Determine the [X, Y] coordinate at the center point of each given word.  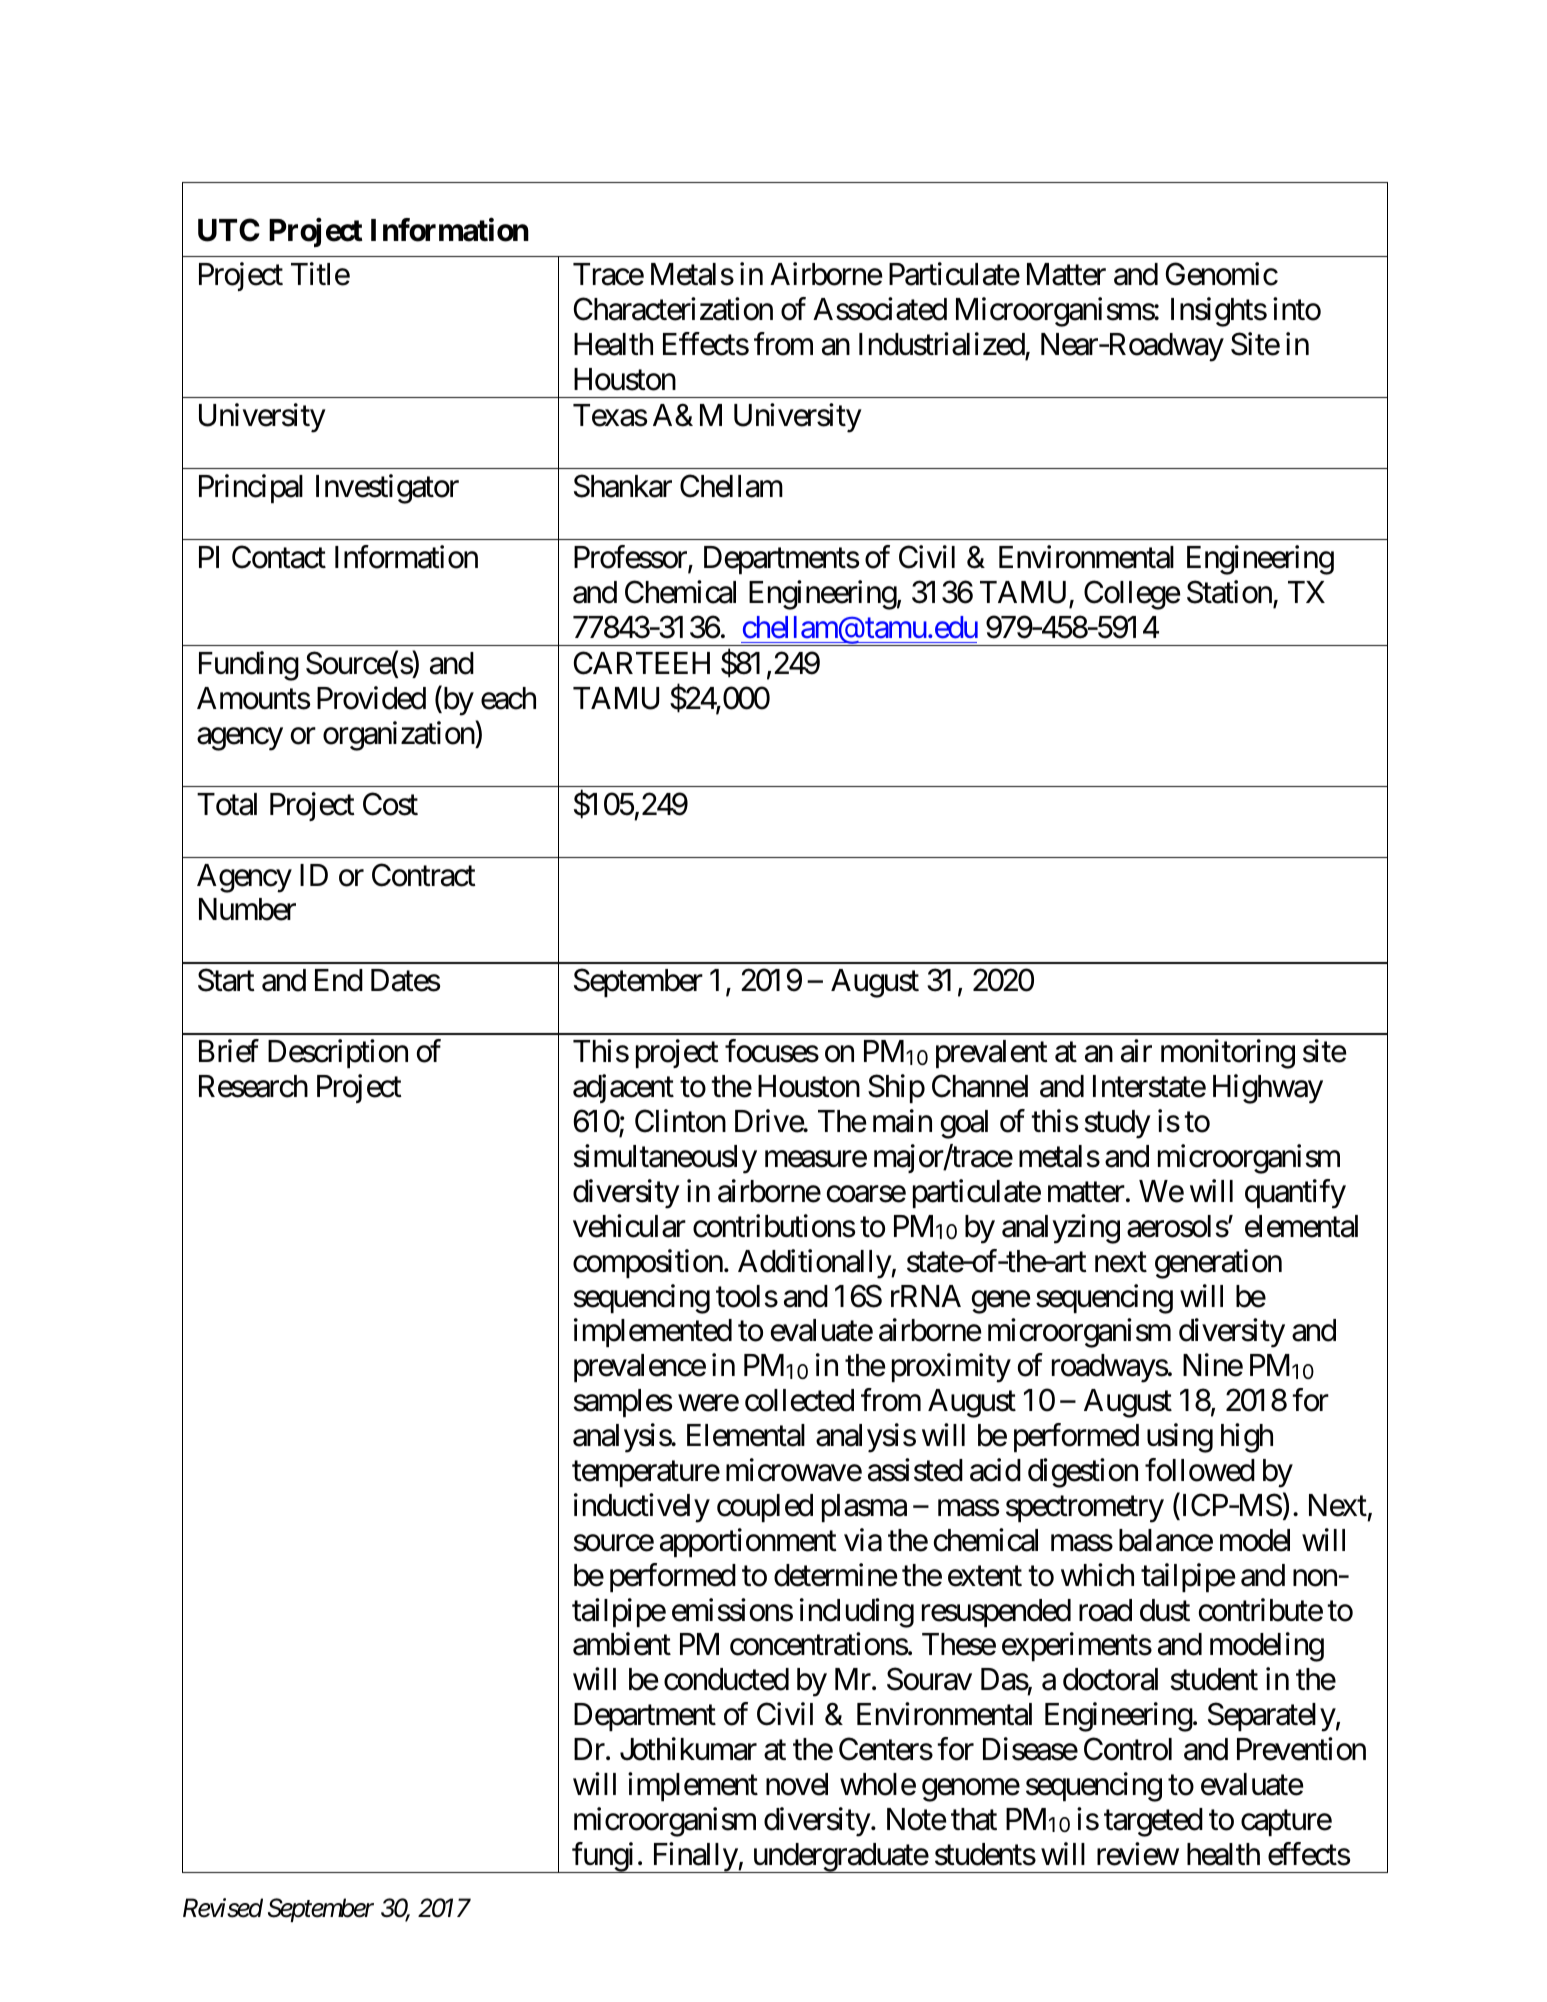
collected [799, 1400]
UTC [228, 230]
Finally [694, 1857]
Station [1229, 592]
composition [648, 1263]
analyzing [1061, 1229]
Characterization [673, 309]
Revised [223, 1908]
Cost [390, 804]
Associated [880, 309]
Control [1128, 1749]
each [508, 698]
